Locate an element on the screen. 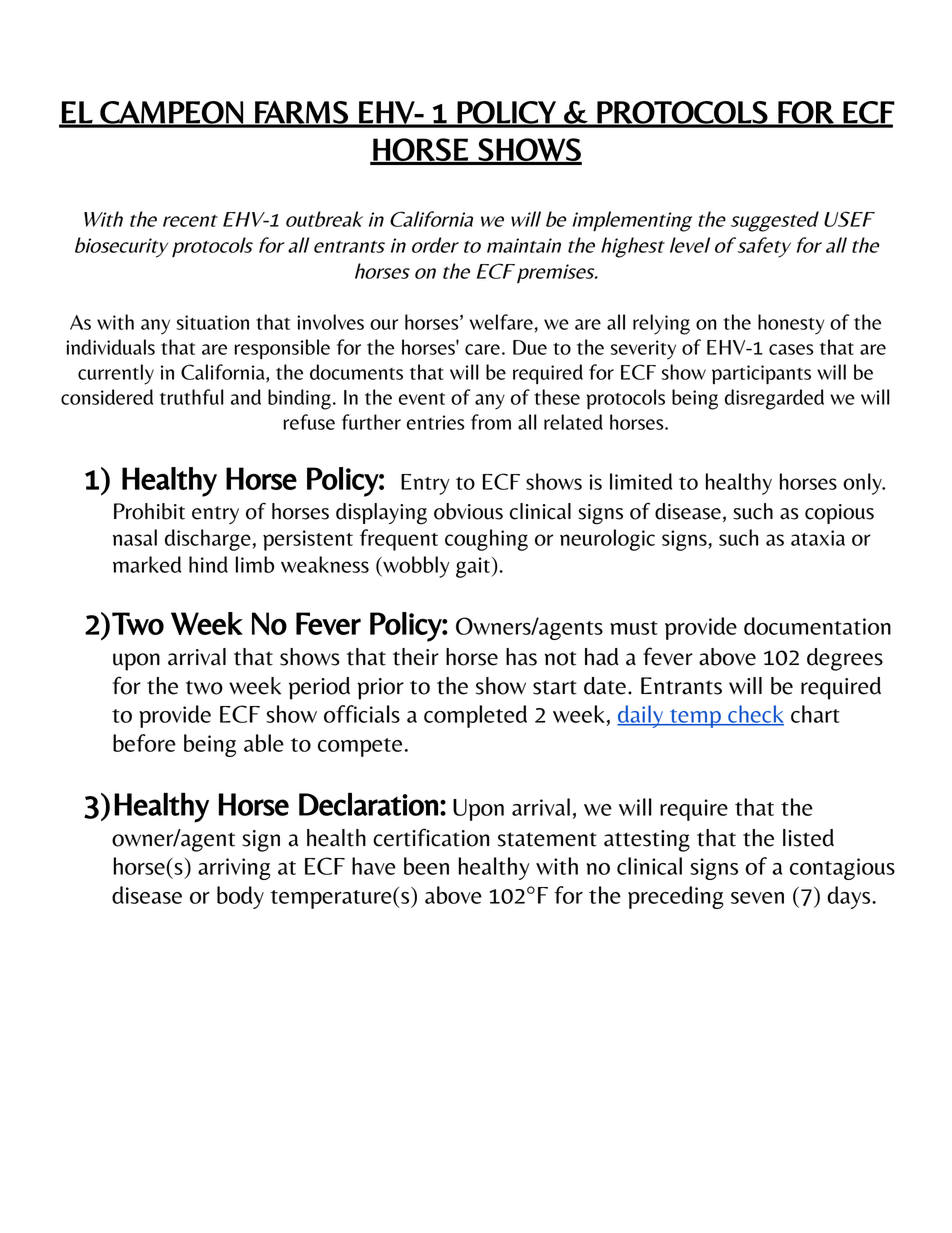 This screenshot has width=952, height=1233. before is located at coordinates (144, 743).
